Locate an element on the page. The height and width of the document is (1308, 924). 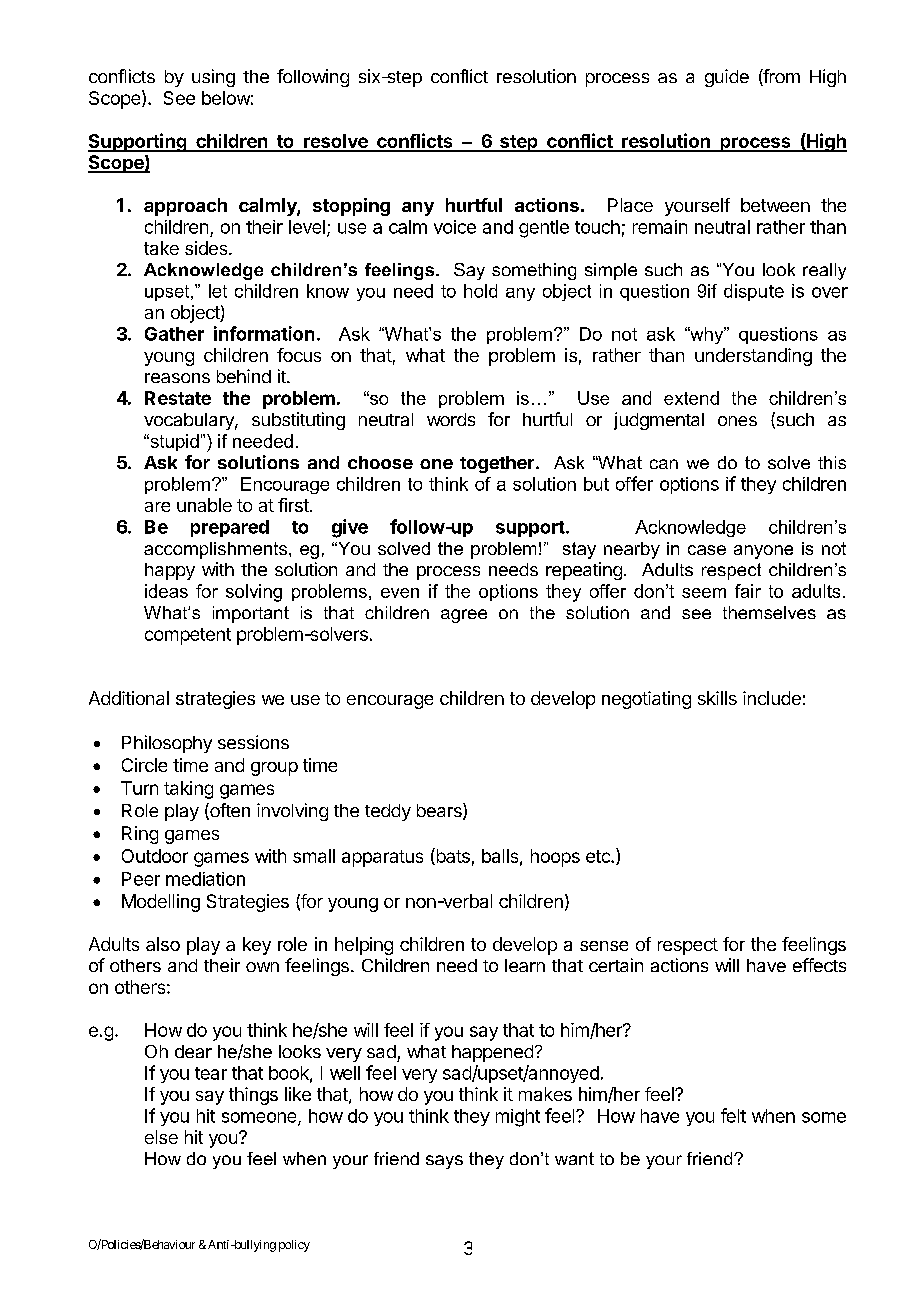
policy is located at coordinates (294, 1246).
